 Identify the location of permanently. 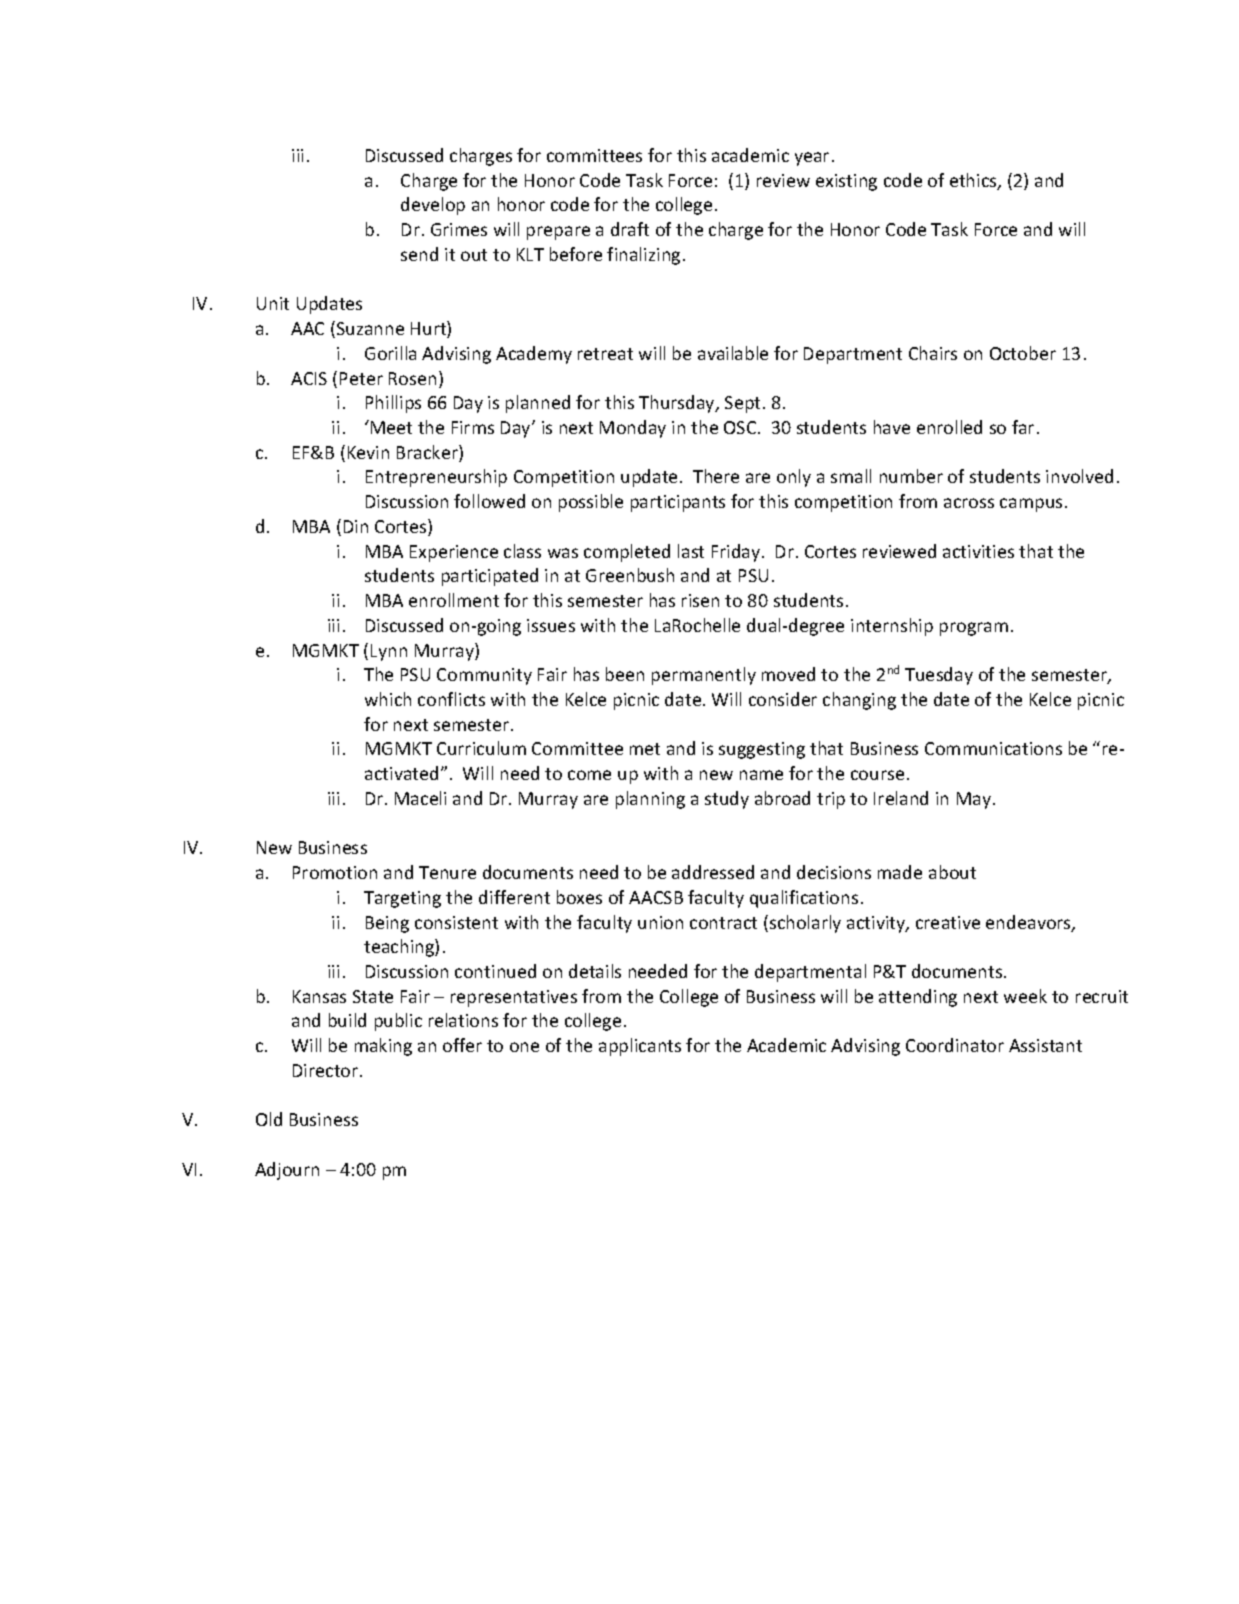
(704, 676).
